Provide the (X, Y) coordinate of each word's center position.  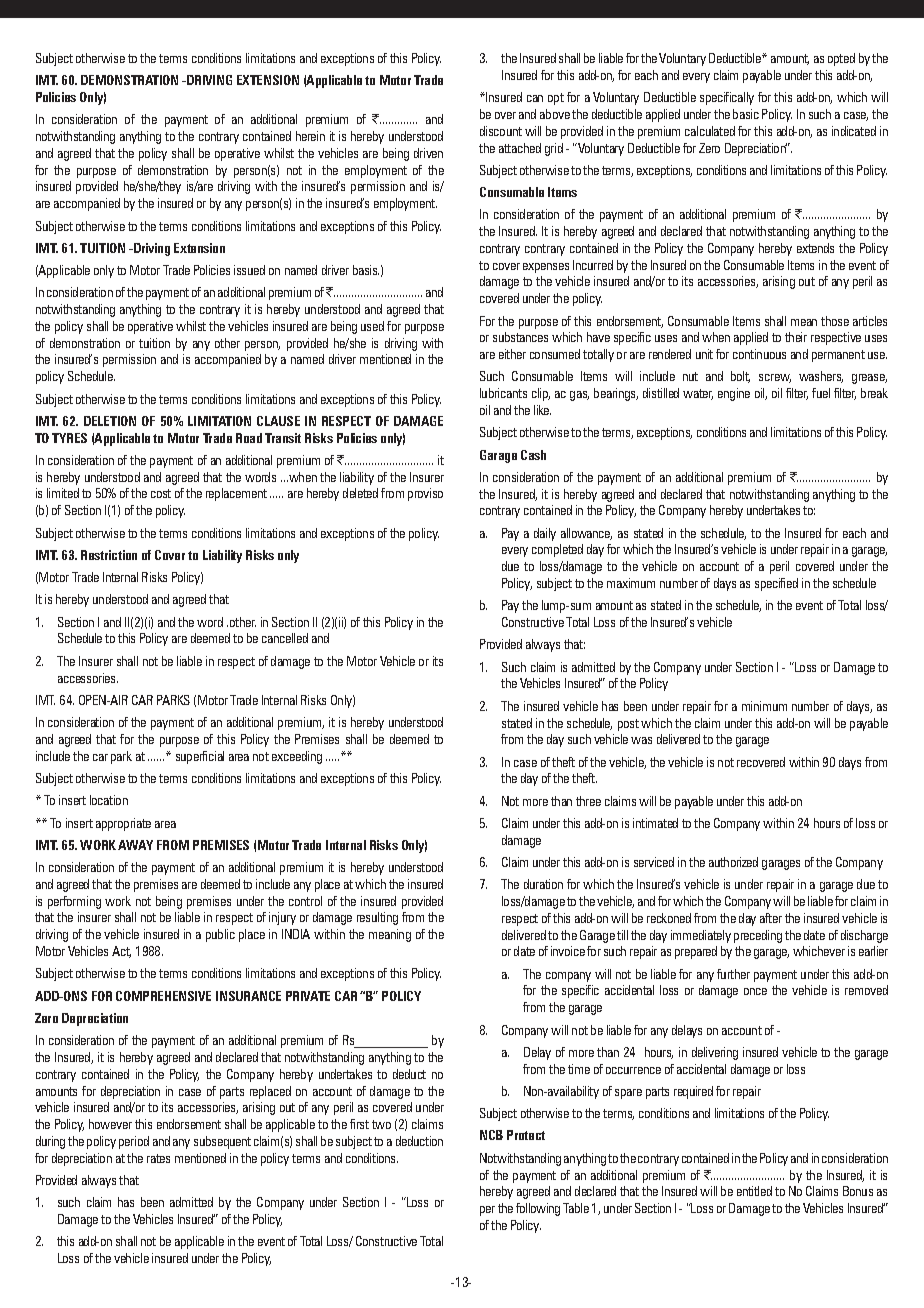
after (771, 918)
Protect (526, 1135)
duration (543, 884)
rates (158, 1158)
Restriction (109, 555)
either (512, 354)
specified (776, 584)
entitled (754, 1191)
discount (501, 131)
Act (121, 952)
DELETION (110, 421)
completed (557, 550)
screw (775, 378)
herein (310, 136)
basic (746, 114)
